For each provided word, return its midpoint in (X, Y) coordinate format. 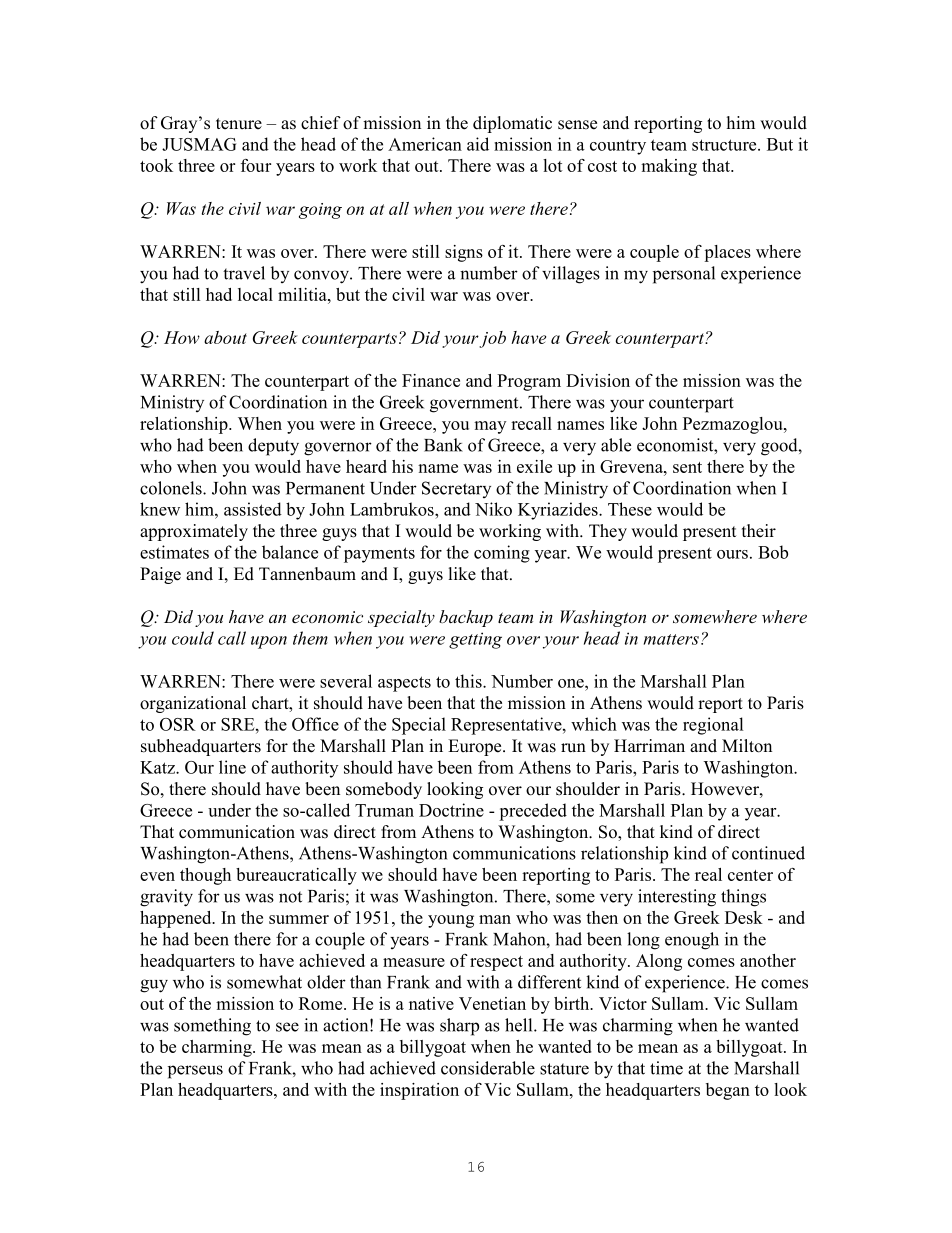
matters (671, 639)
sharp (459, 1027)
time (666, 1068)
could (193, 638)
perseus (195, 1072)
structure (725, 145)
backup (466, 618)
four (256, 165)
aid (478, 144)
